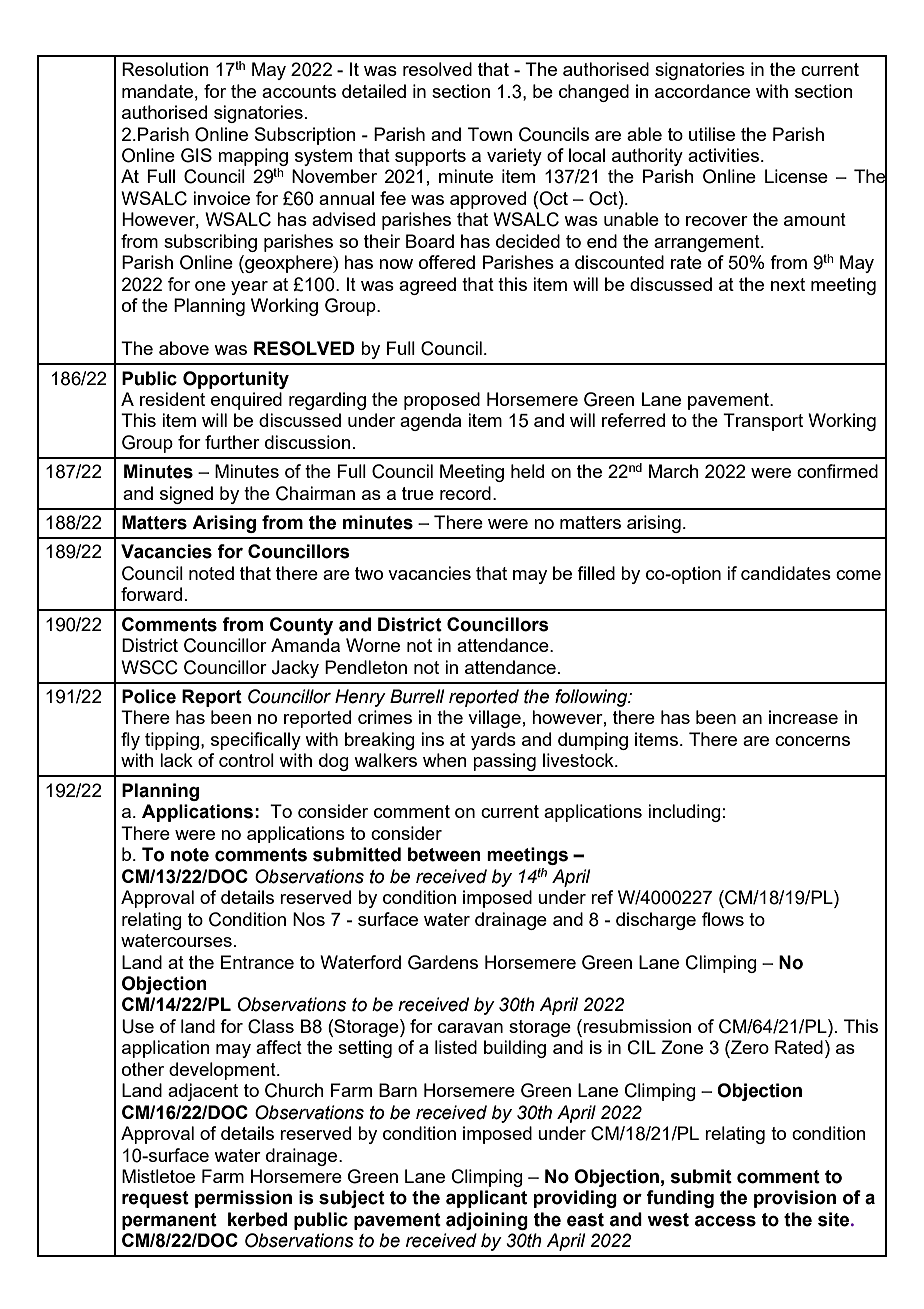 Image resolution: width=924 pixels, height=1309 pixels. What do you see at coordinates (795, 1199) in the screenshot?
I see `provision` at bounding box center [795, 1199].
